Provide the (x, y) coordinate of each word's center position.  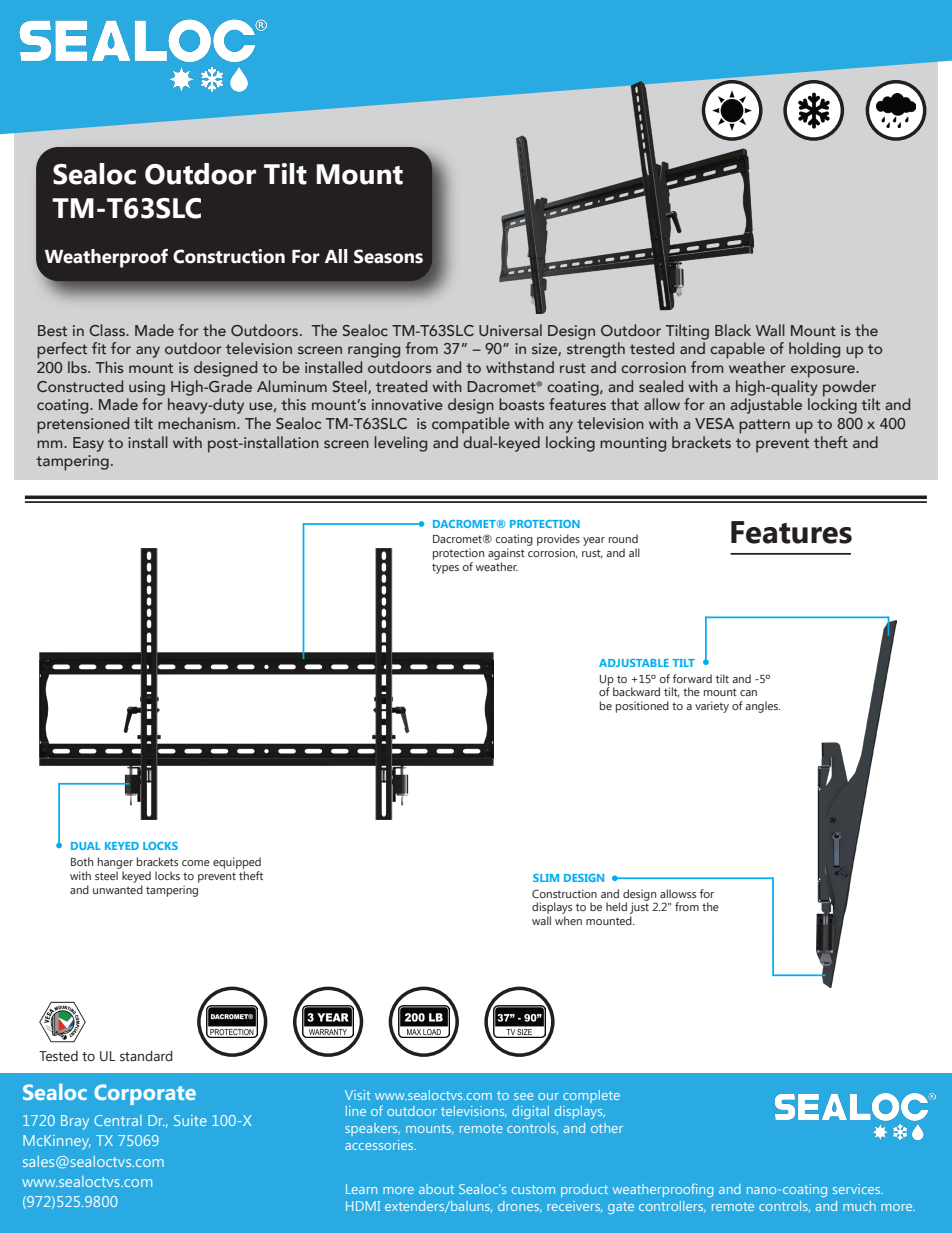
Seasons (388, 256)
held (616, 906)
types (445, 568)
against (506, 554)
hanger (115, 863)
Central (118, 1120)
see (523, 1096)
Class (108, 330)
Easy (88, 444)
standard (146, 1055)
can (748, 693)
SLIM (546, 878)
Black (733, 330)
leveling (401, 444)
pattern (764, 426)
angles (763, 707)
